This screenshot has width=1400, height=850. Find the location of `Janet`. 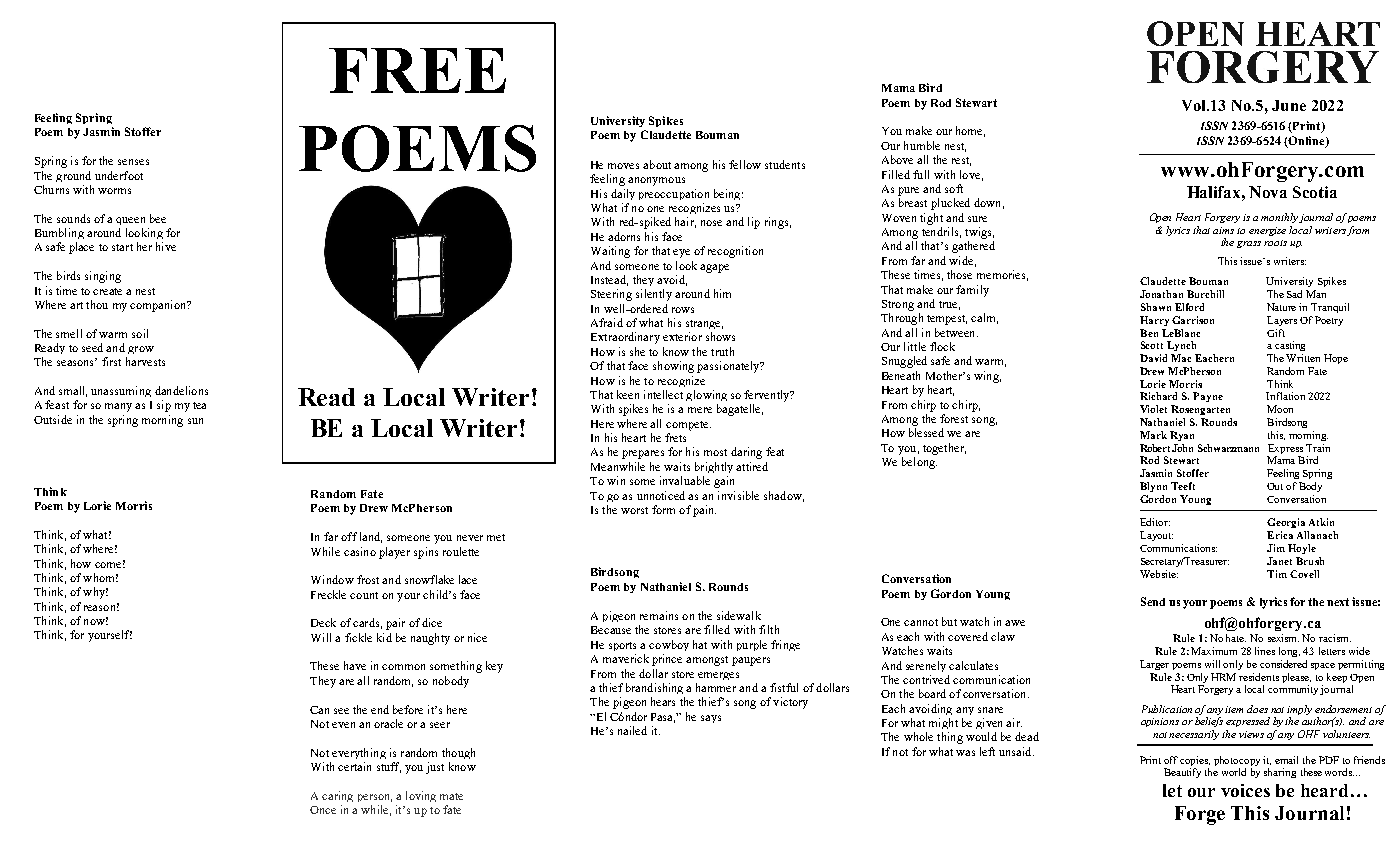

Janet is located at coordinates (1279, 561).
